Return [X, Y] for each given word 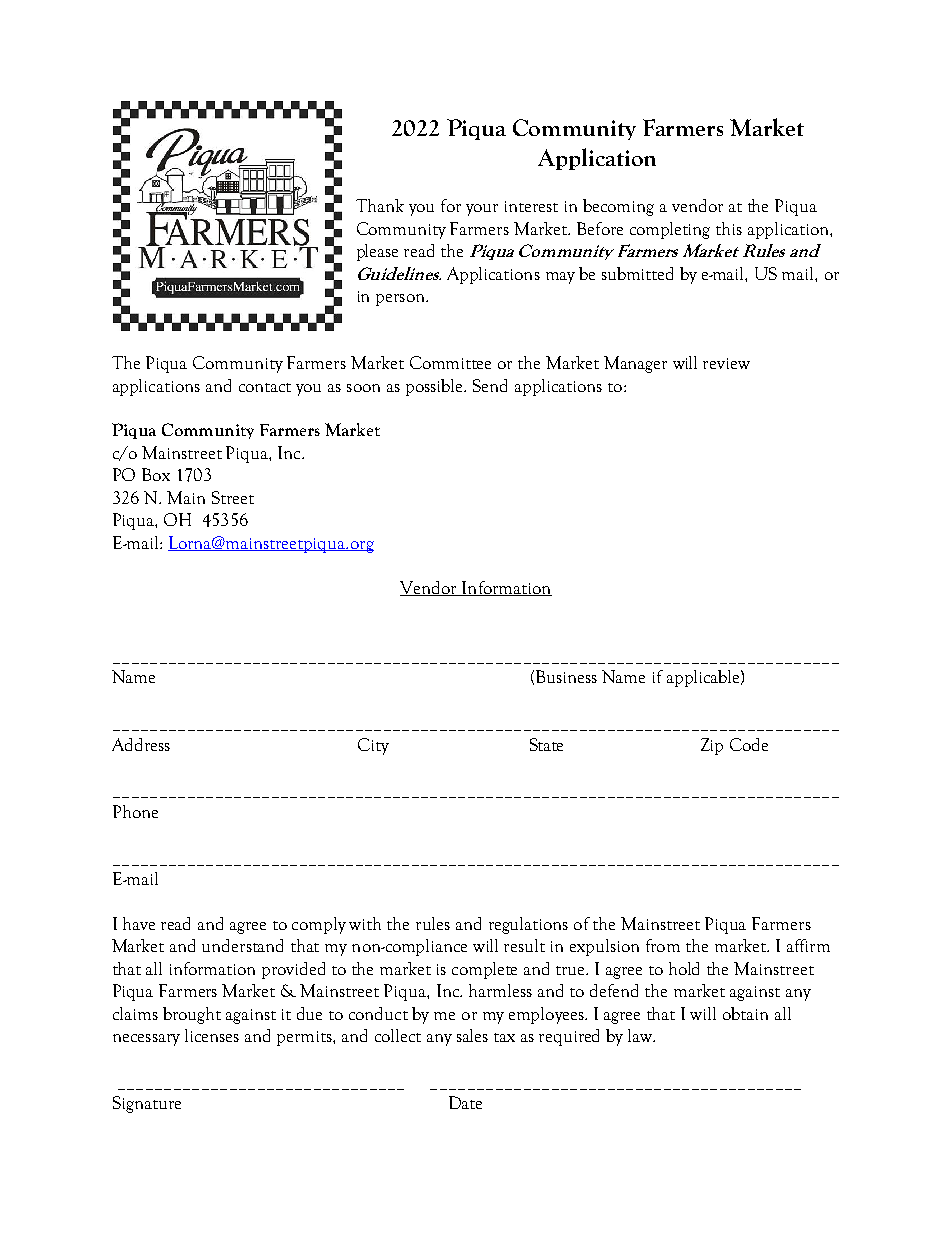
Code [749, 744]
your [482, 210]
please [377, 252]
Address [141, 744]
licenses [212, 1035]
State [546, 744]
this [729, 228]
